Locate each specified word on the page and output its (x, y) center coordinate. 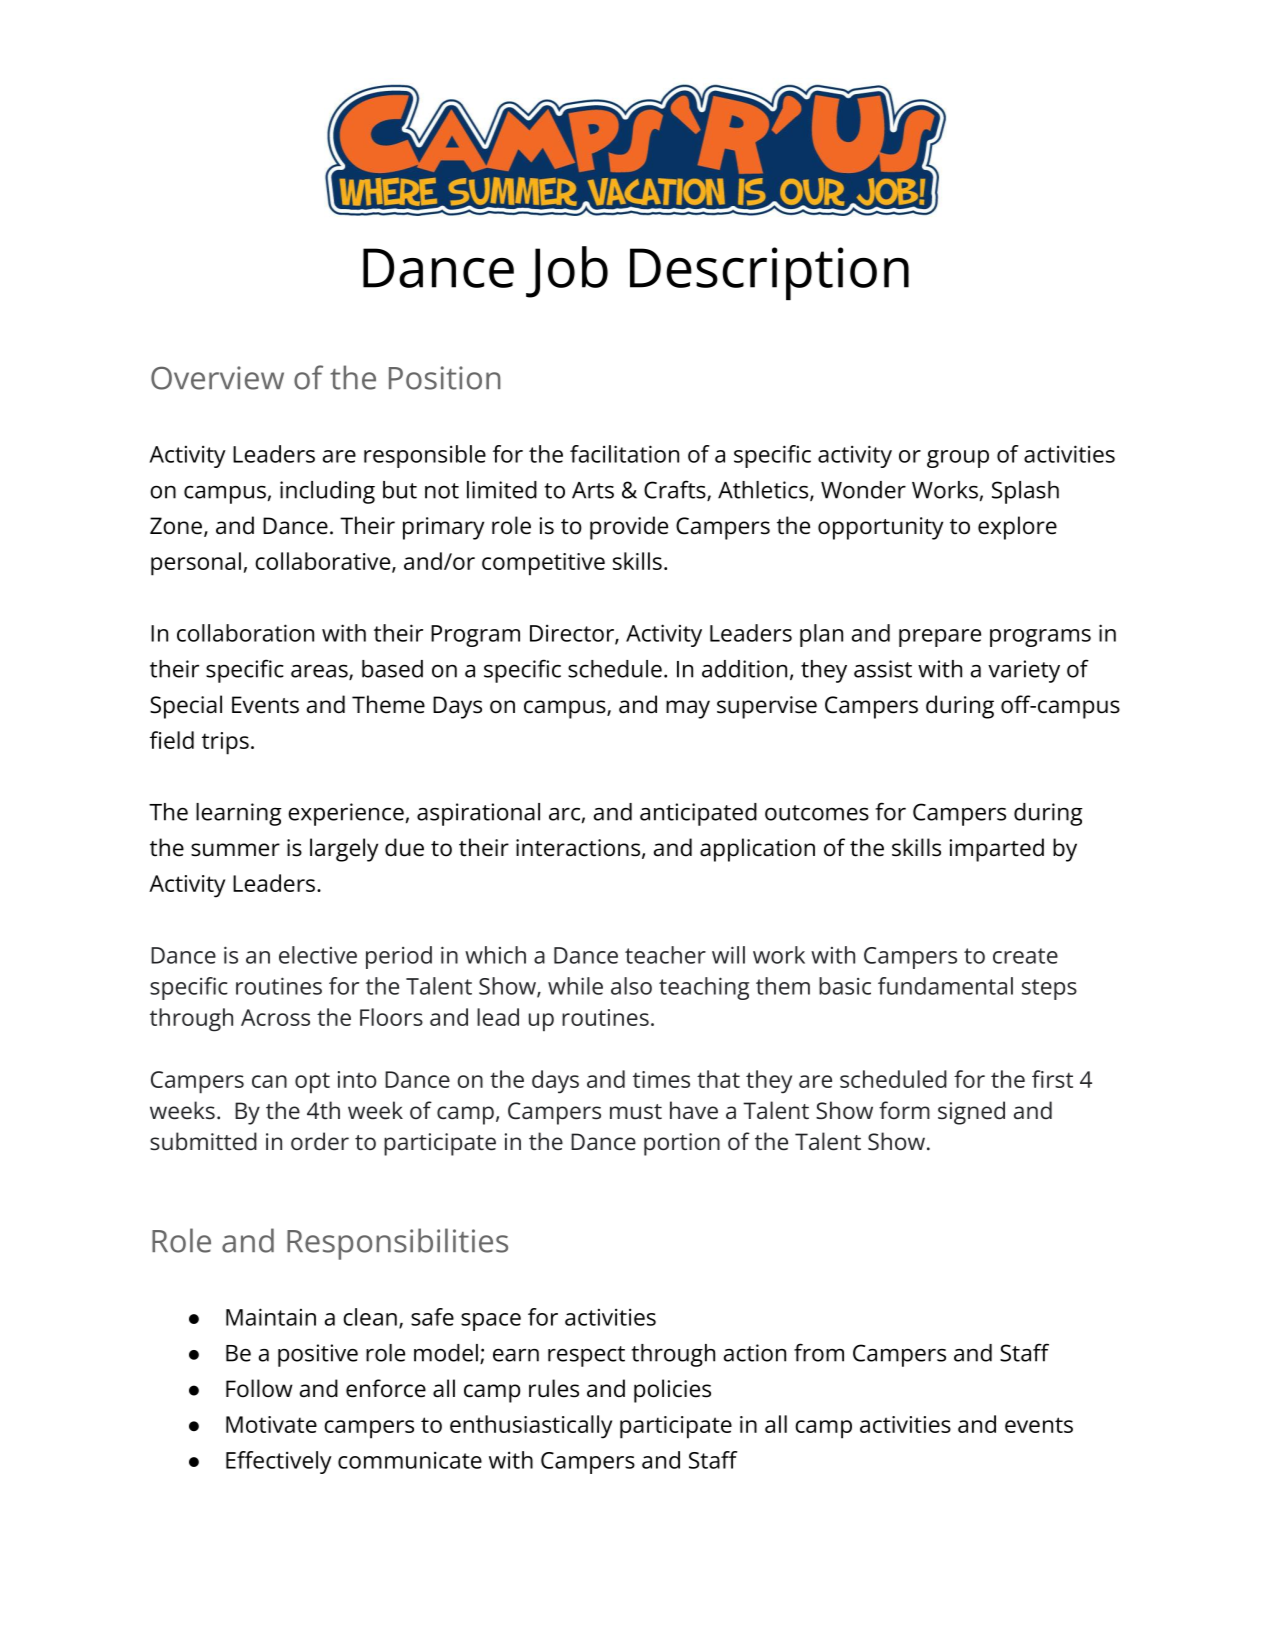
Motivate (271, 1424)
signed (971, 1113)
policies (672, 1391)
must (636, 1111)
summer (235, 850)
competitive (543, 564)
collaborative (324, 562)
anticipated (698, 814)
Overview (217, 378)
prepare (940, 638)
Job (567, 272)
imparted (996, 850)
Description (769, 273)
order (320, 1141)
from (819, 1352)
